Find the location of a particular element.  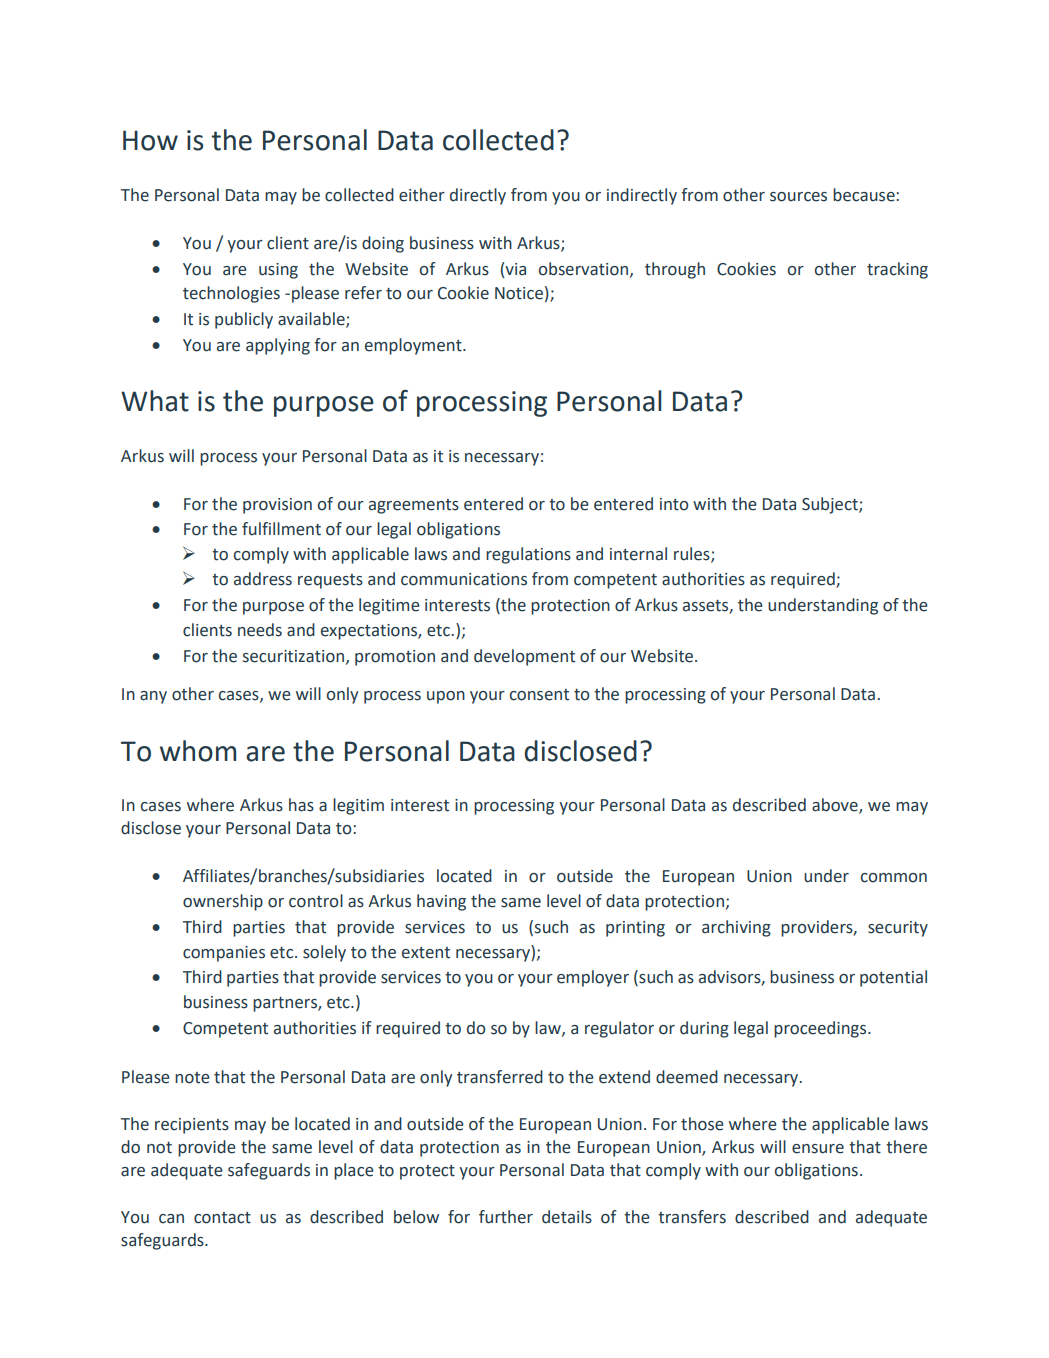

either is located at coordinates (422, 195).
